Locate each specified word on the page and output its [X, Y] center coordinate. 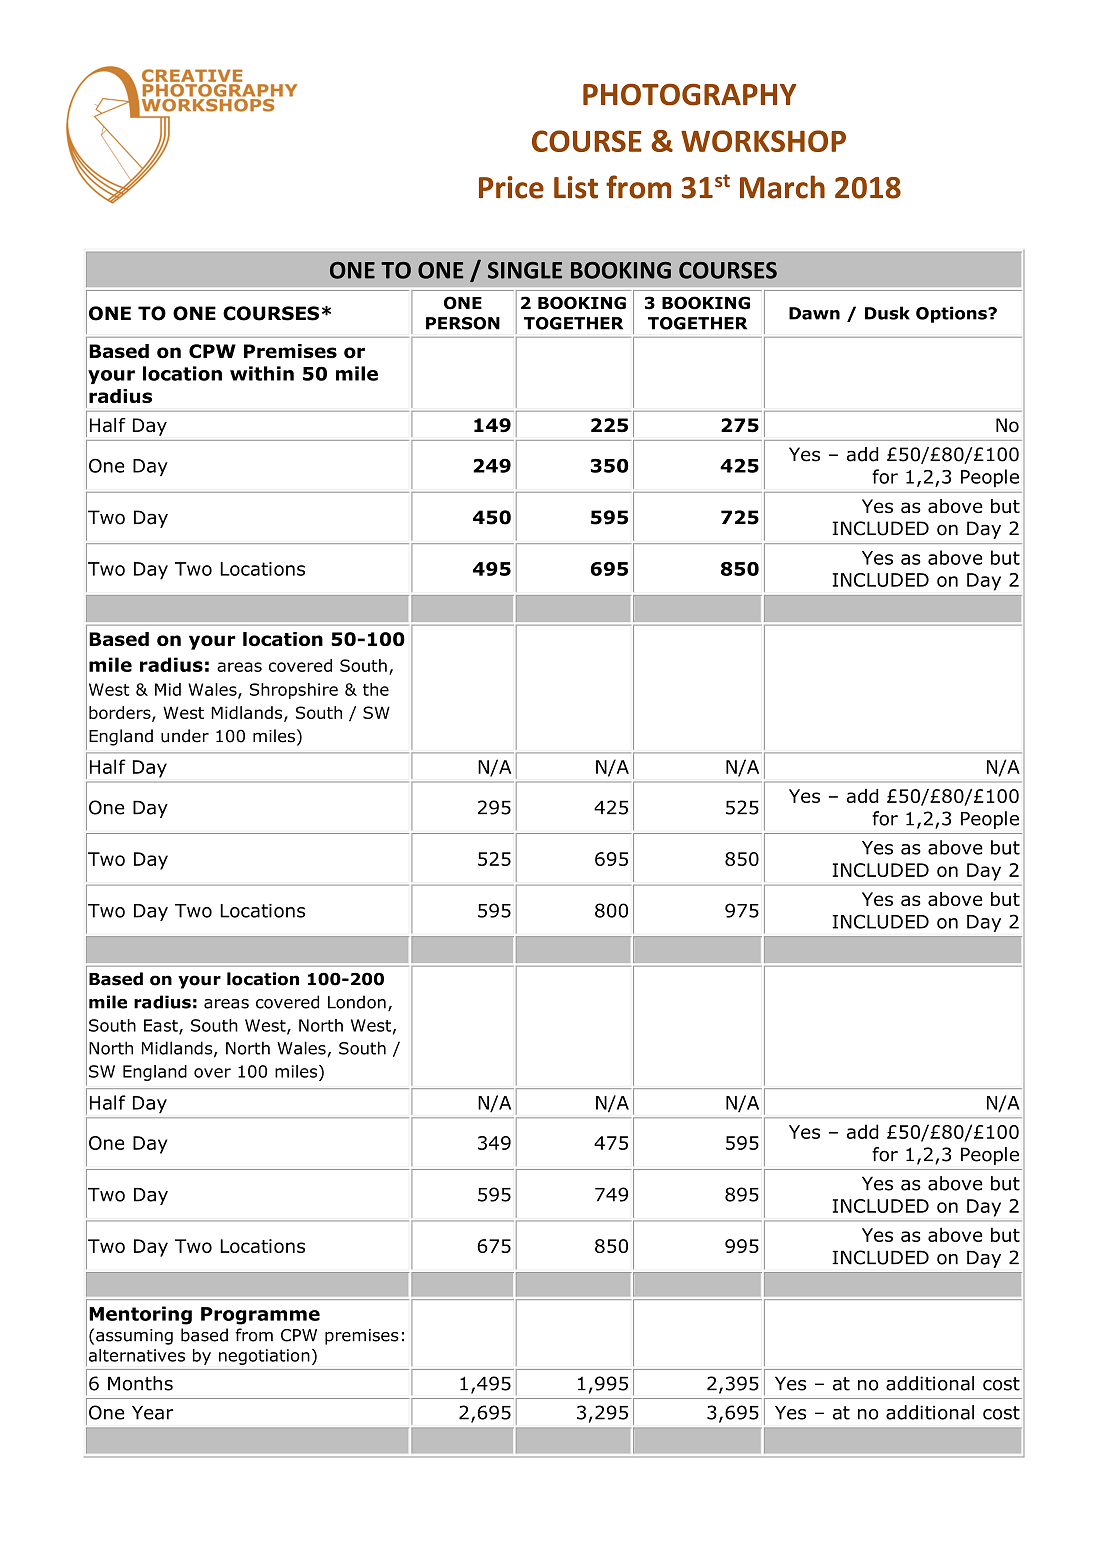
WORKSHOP [763, 141]
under [185, 736]
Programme [260, 1316]
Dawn [814, 313]
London [357, 1002]
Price [511, 187]
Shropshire [294, 691]
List [576, 187]
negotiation [264, 1357]
